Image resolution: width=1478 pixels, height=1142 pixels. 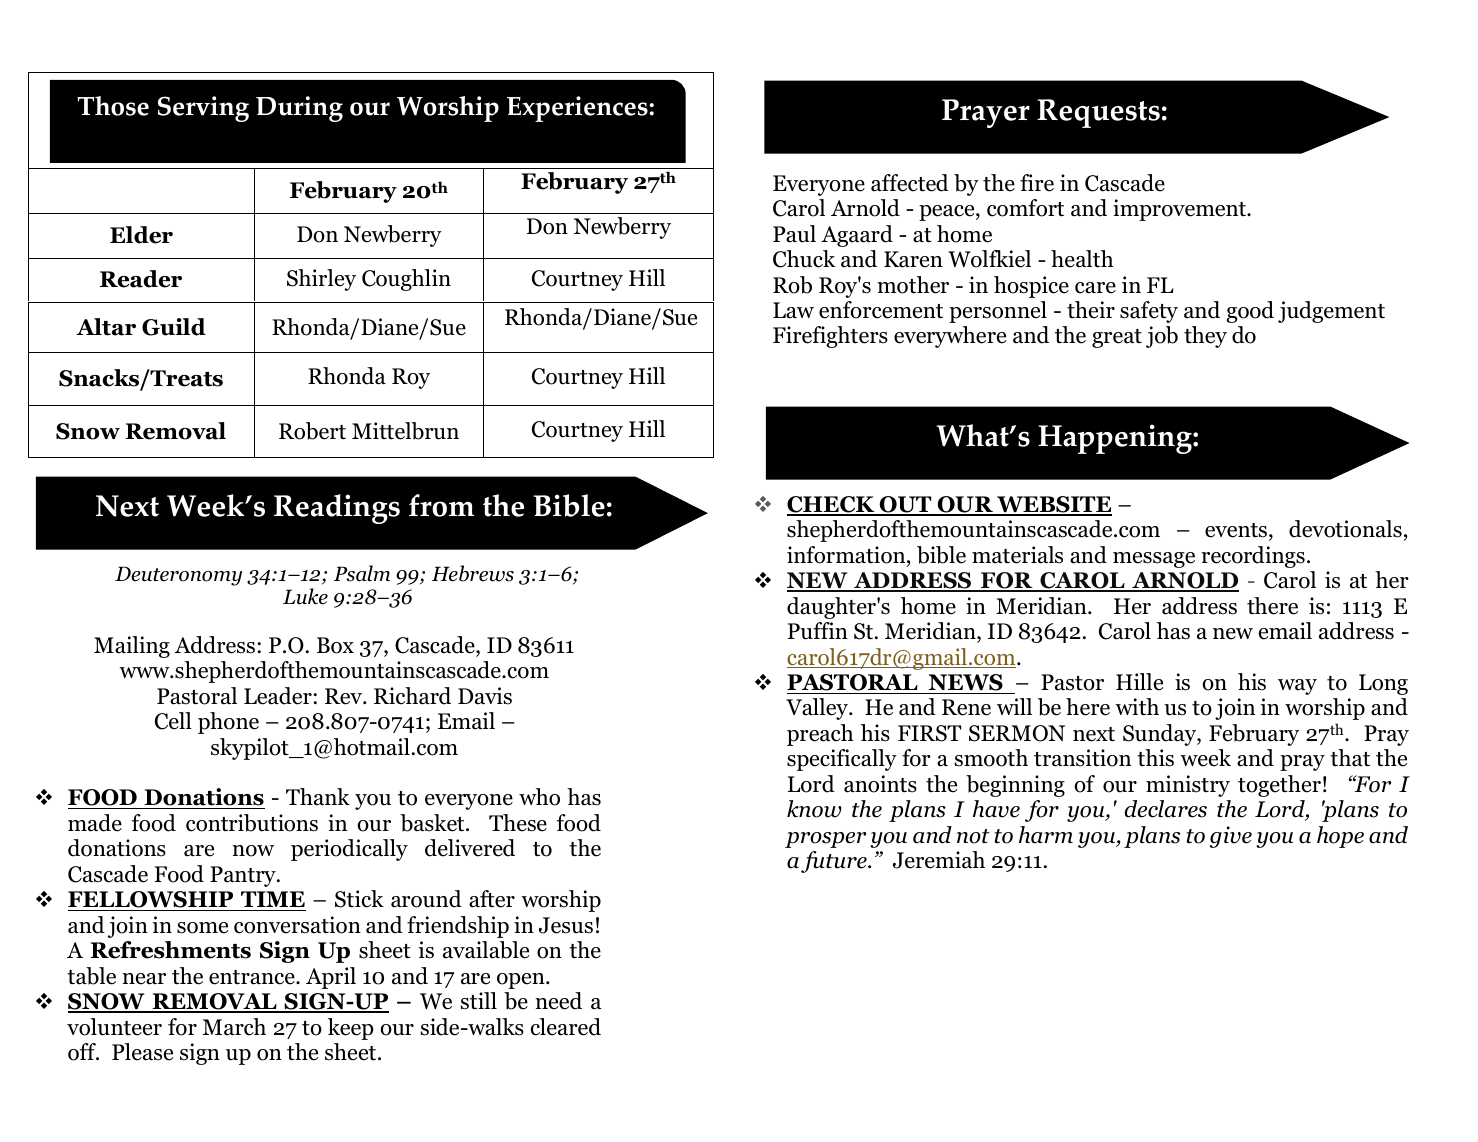 What do you see at coordinates (793, 310) in the screenshot?
I see `Law` at bounding box center [793, 310].
